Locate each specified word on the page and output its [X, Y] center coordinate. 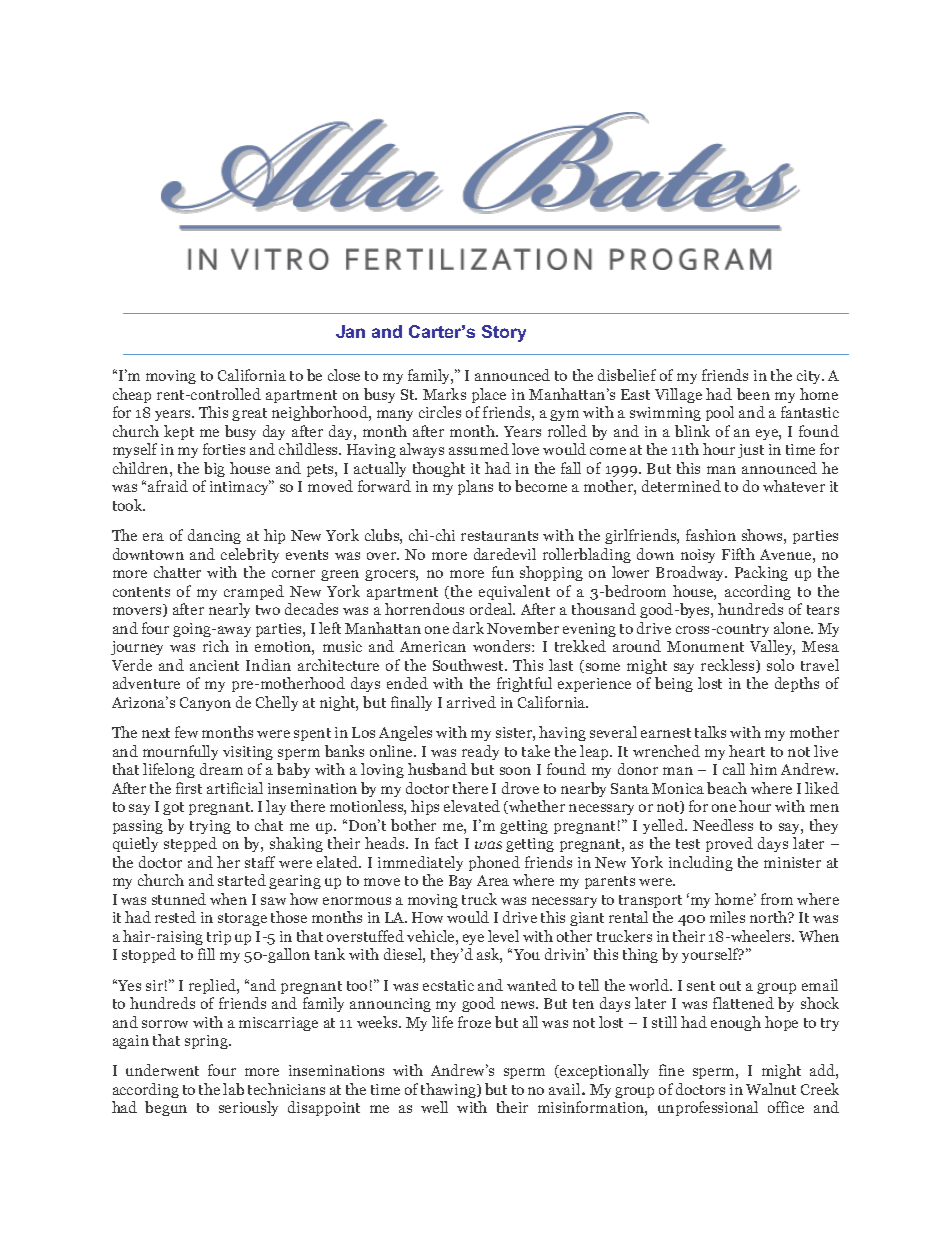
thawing [449, 1090]
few [186, 732]
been [753, 394]
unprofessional [708, 1108]
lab [233, 1089]
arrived [471, 702]
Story [504, 333]
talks [710, 732]
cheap [132, 395]
